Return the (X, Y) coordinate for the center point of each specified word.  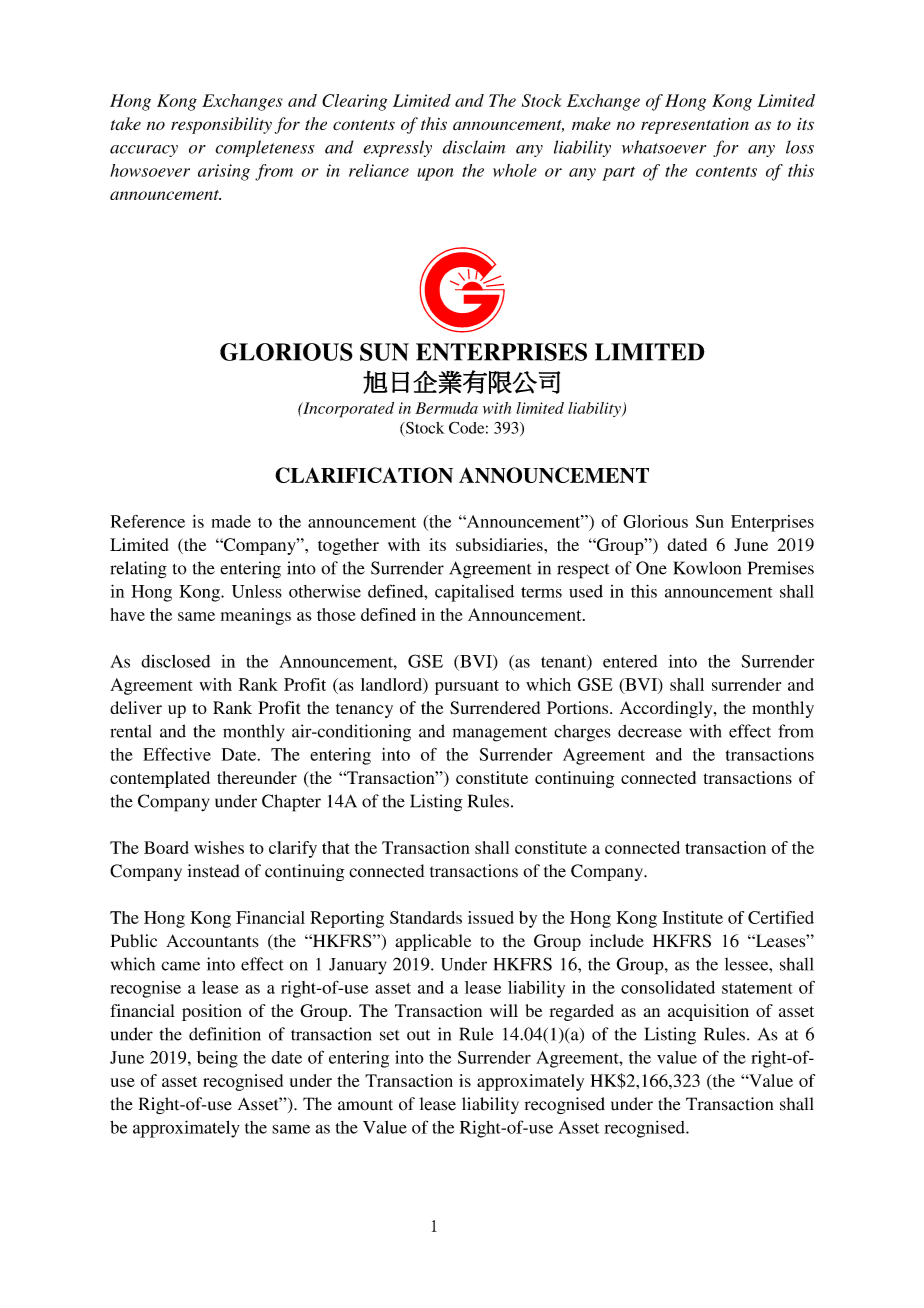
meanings (256, 616)
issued (491, 917)
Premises (781, 568)
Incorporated (347, 410)
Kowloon (707, 568)
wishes (219, 847)
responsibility (221, 125)
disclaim (474, 147)
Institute (692, 917)
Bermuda (446, 408)
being (217, 1059)
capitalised (474, 593)
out (418, 1035)
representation (695, 125)
